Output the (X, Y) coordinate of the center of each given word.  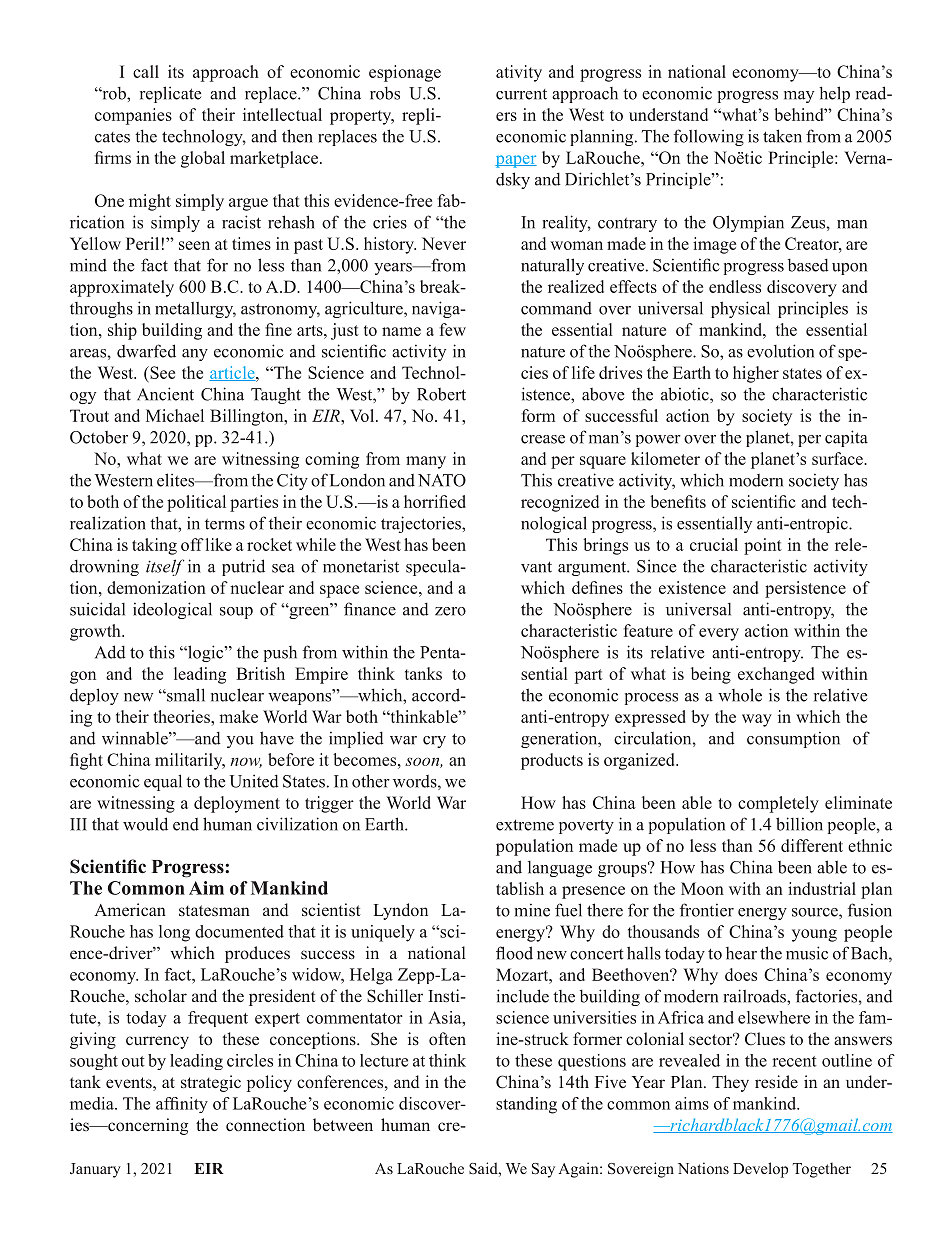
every (719, 634)
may (799, 97)
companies (133, 116)
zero (450, 611)
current (521, 94)
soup (236, 613)
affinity (182, 1105)
